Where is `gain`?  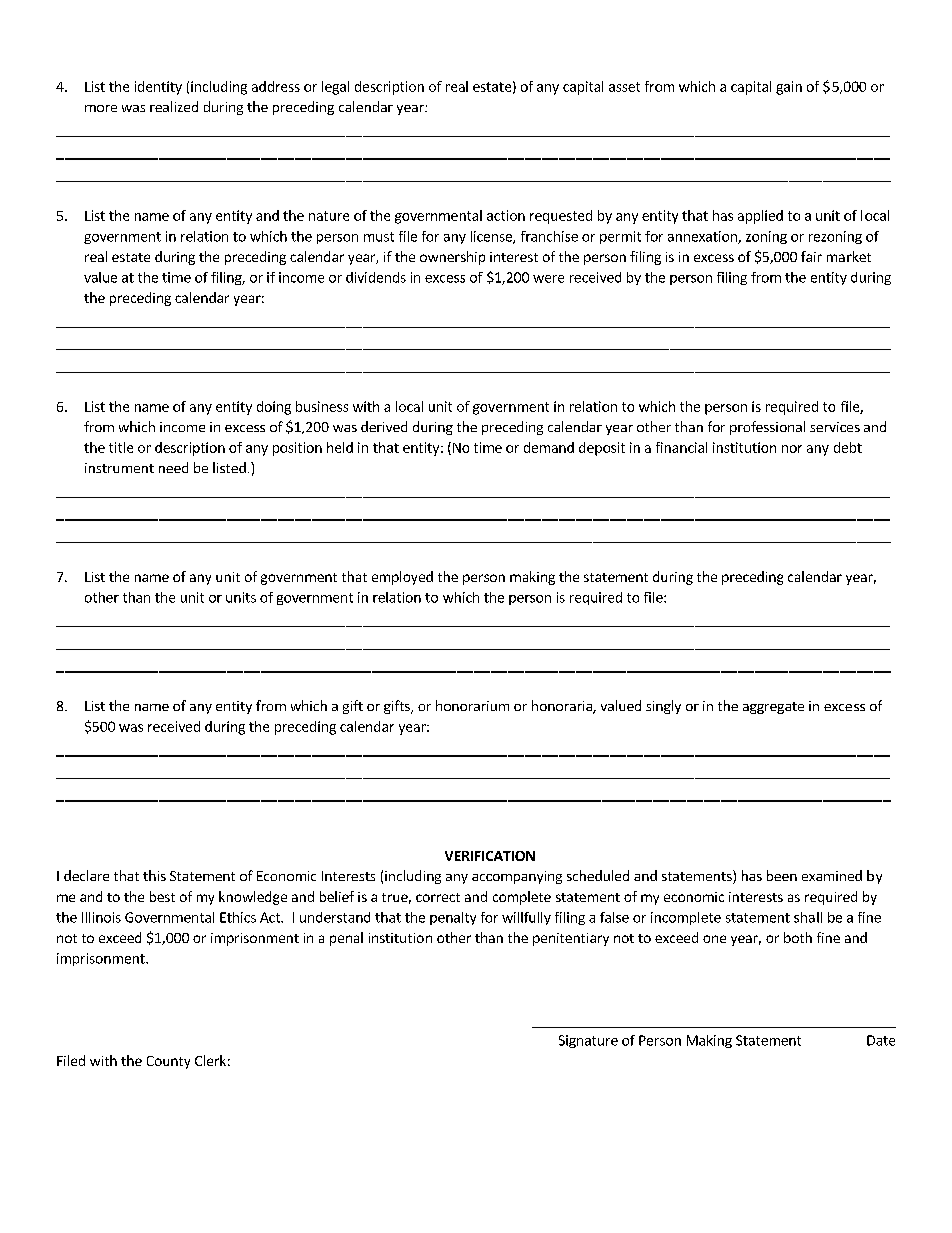 gain is located at coordinates (789, 88).
